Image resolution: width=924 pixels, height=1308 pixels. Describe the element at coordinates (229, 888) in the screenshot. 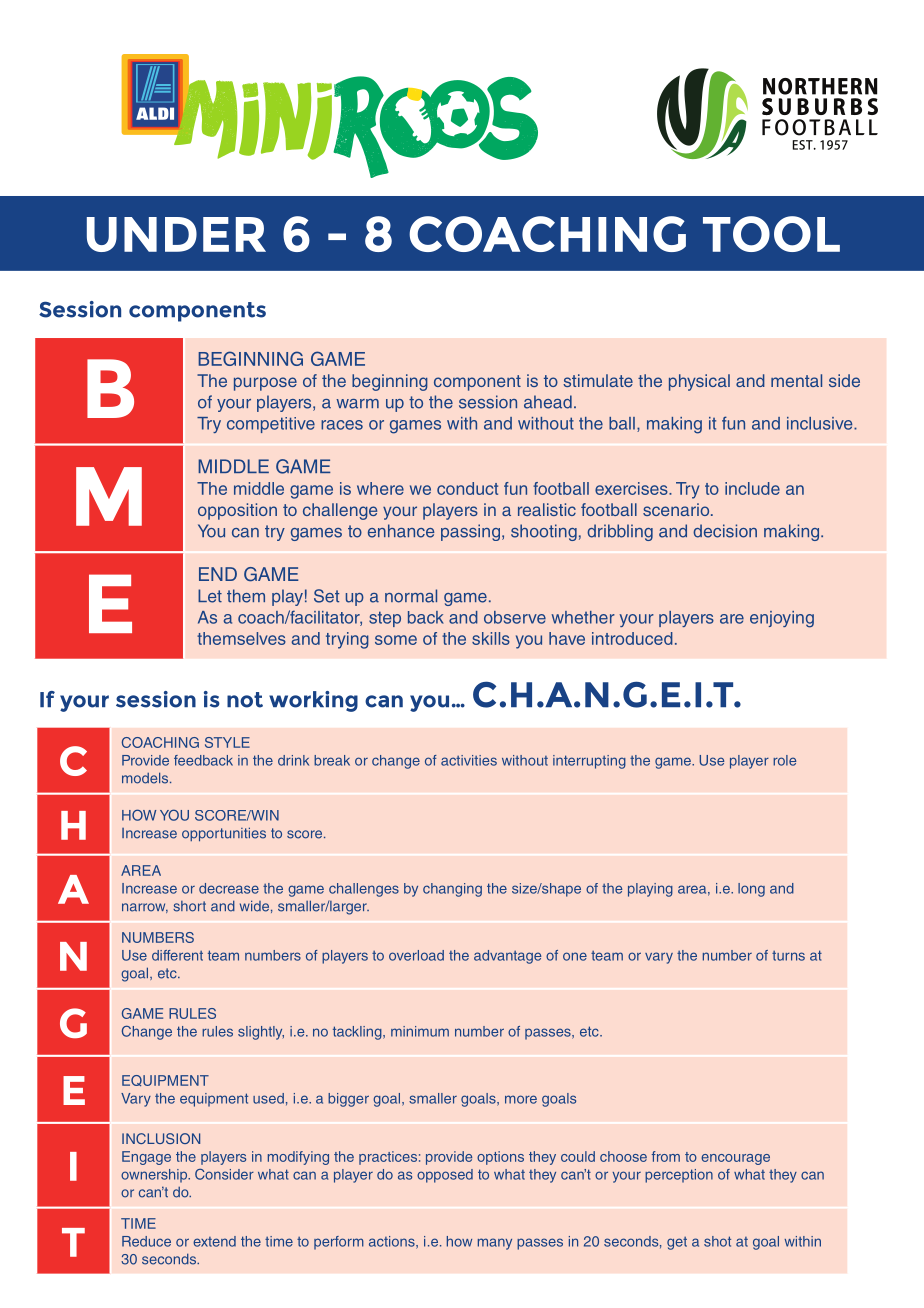

I see `decrease` at that location.
